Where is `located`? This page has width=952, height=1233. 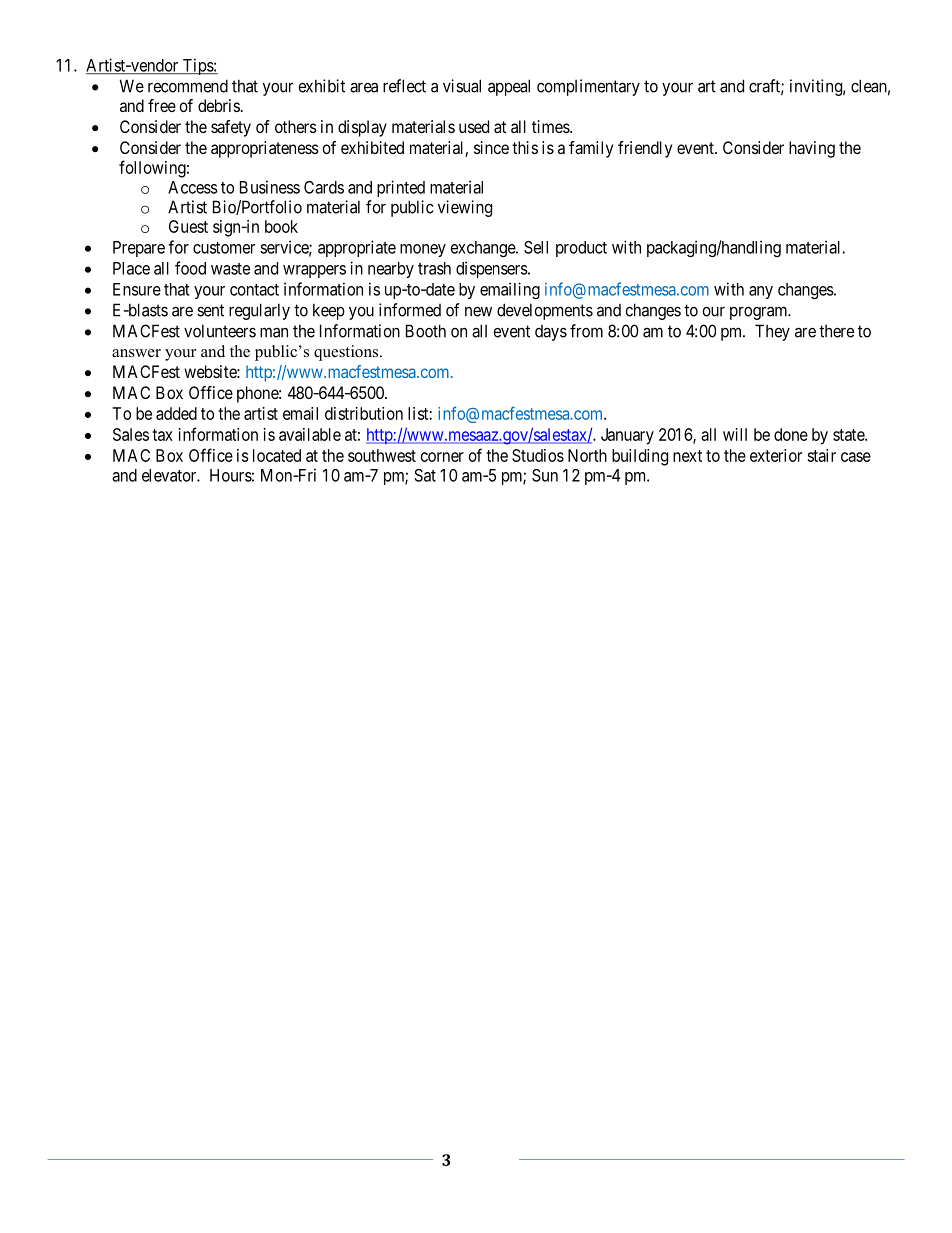
located is located at coordinates (277, 455).
